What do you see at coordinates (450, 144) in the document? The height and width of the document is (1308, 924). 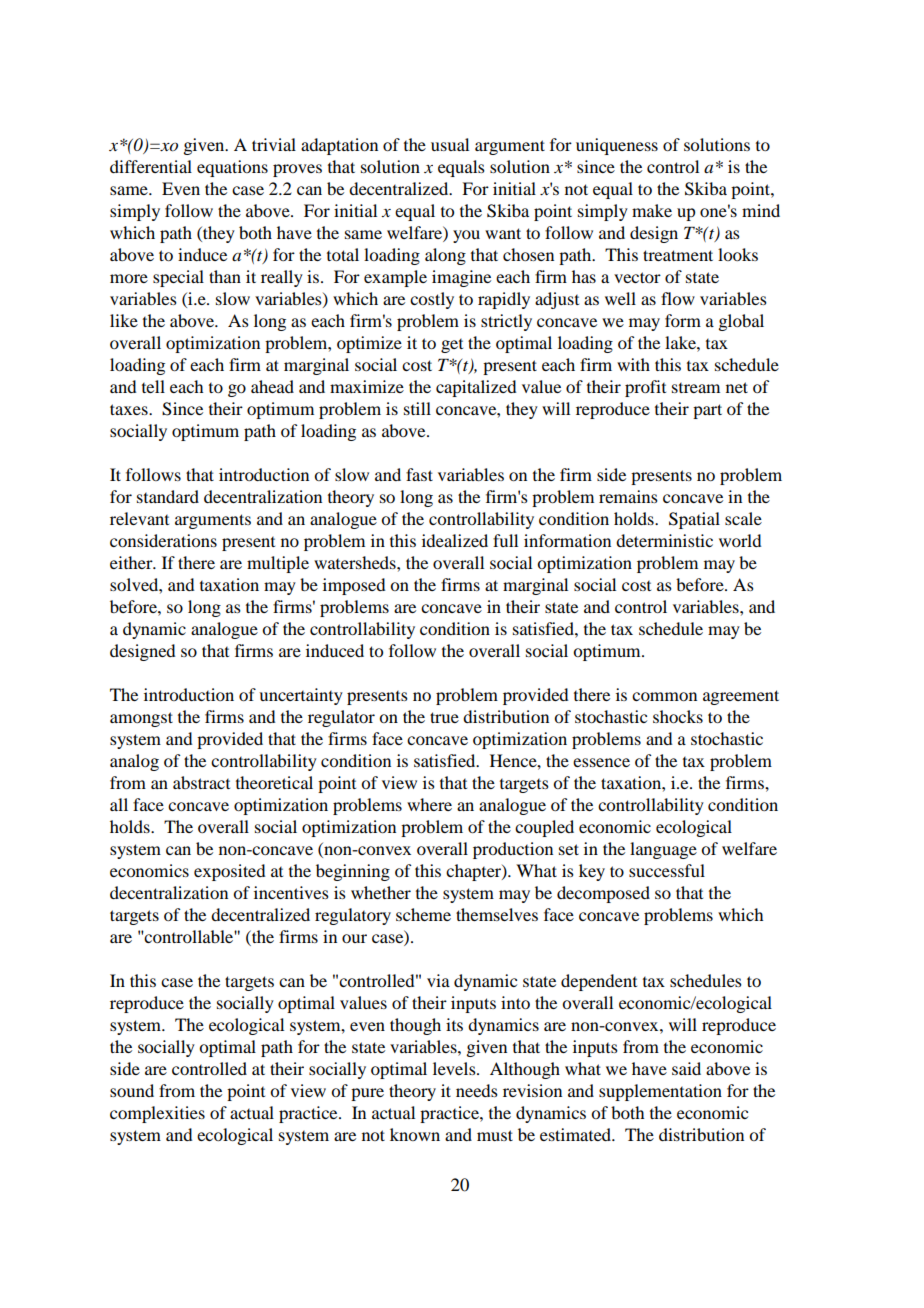 I see `usual` at bounding box center [450, 144].
